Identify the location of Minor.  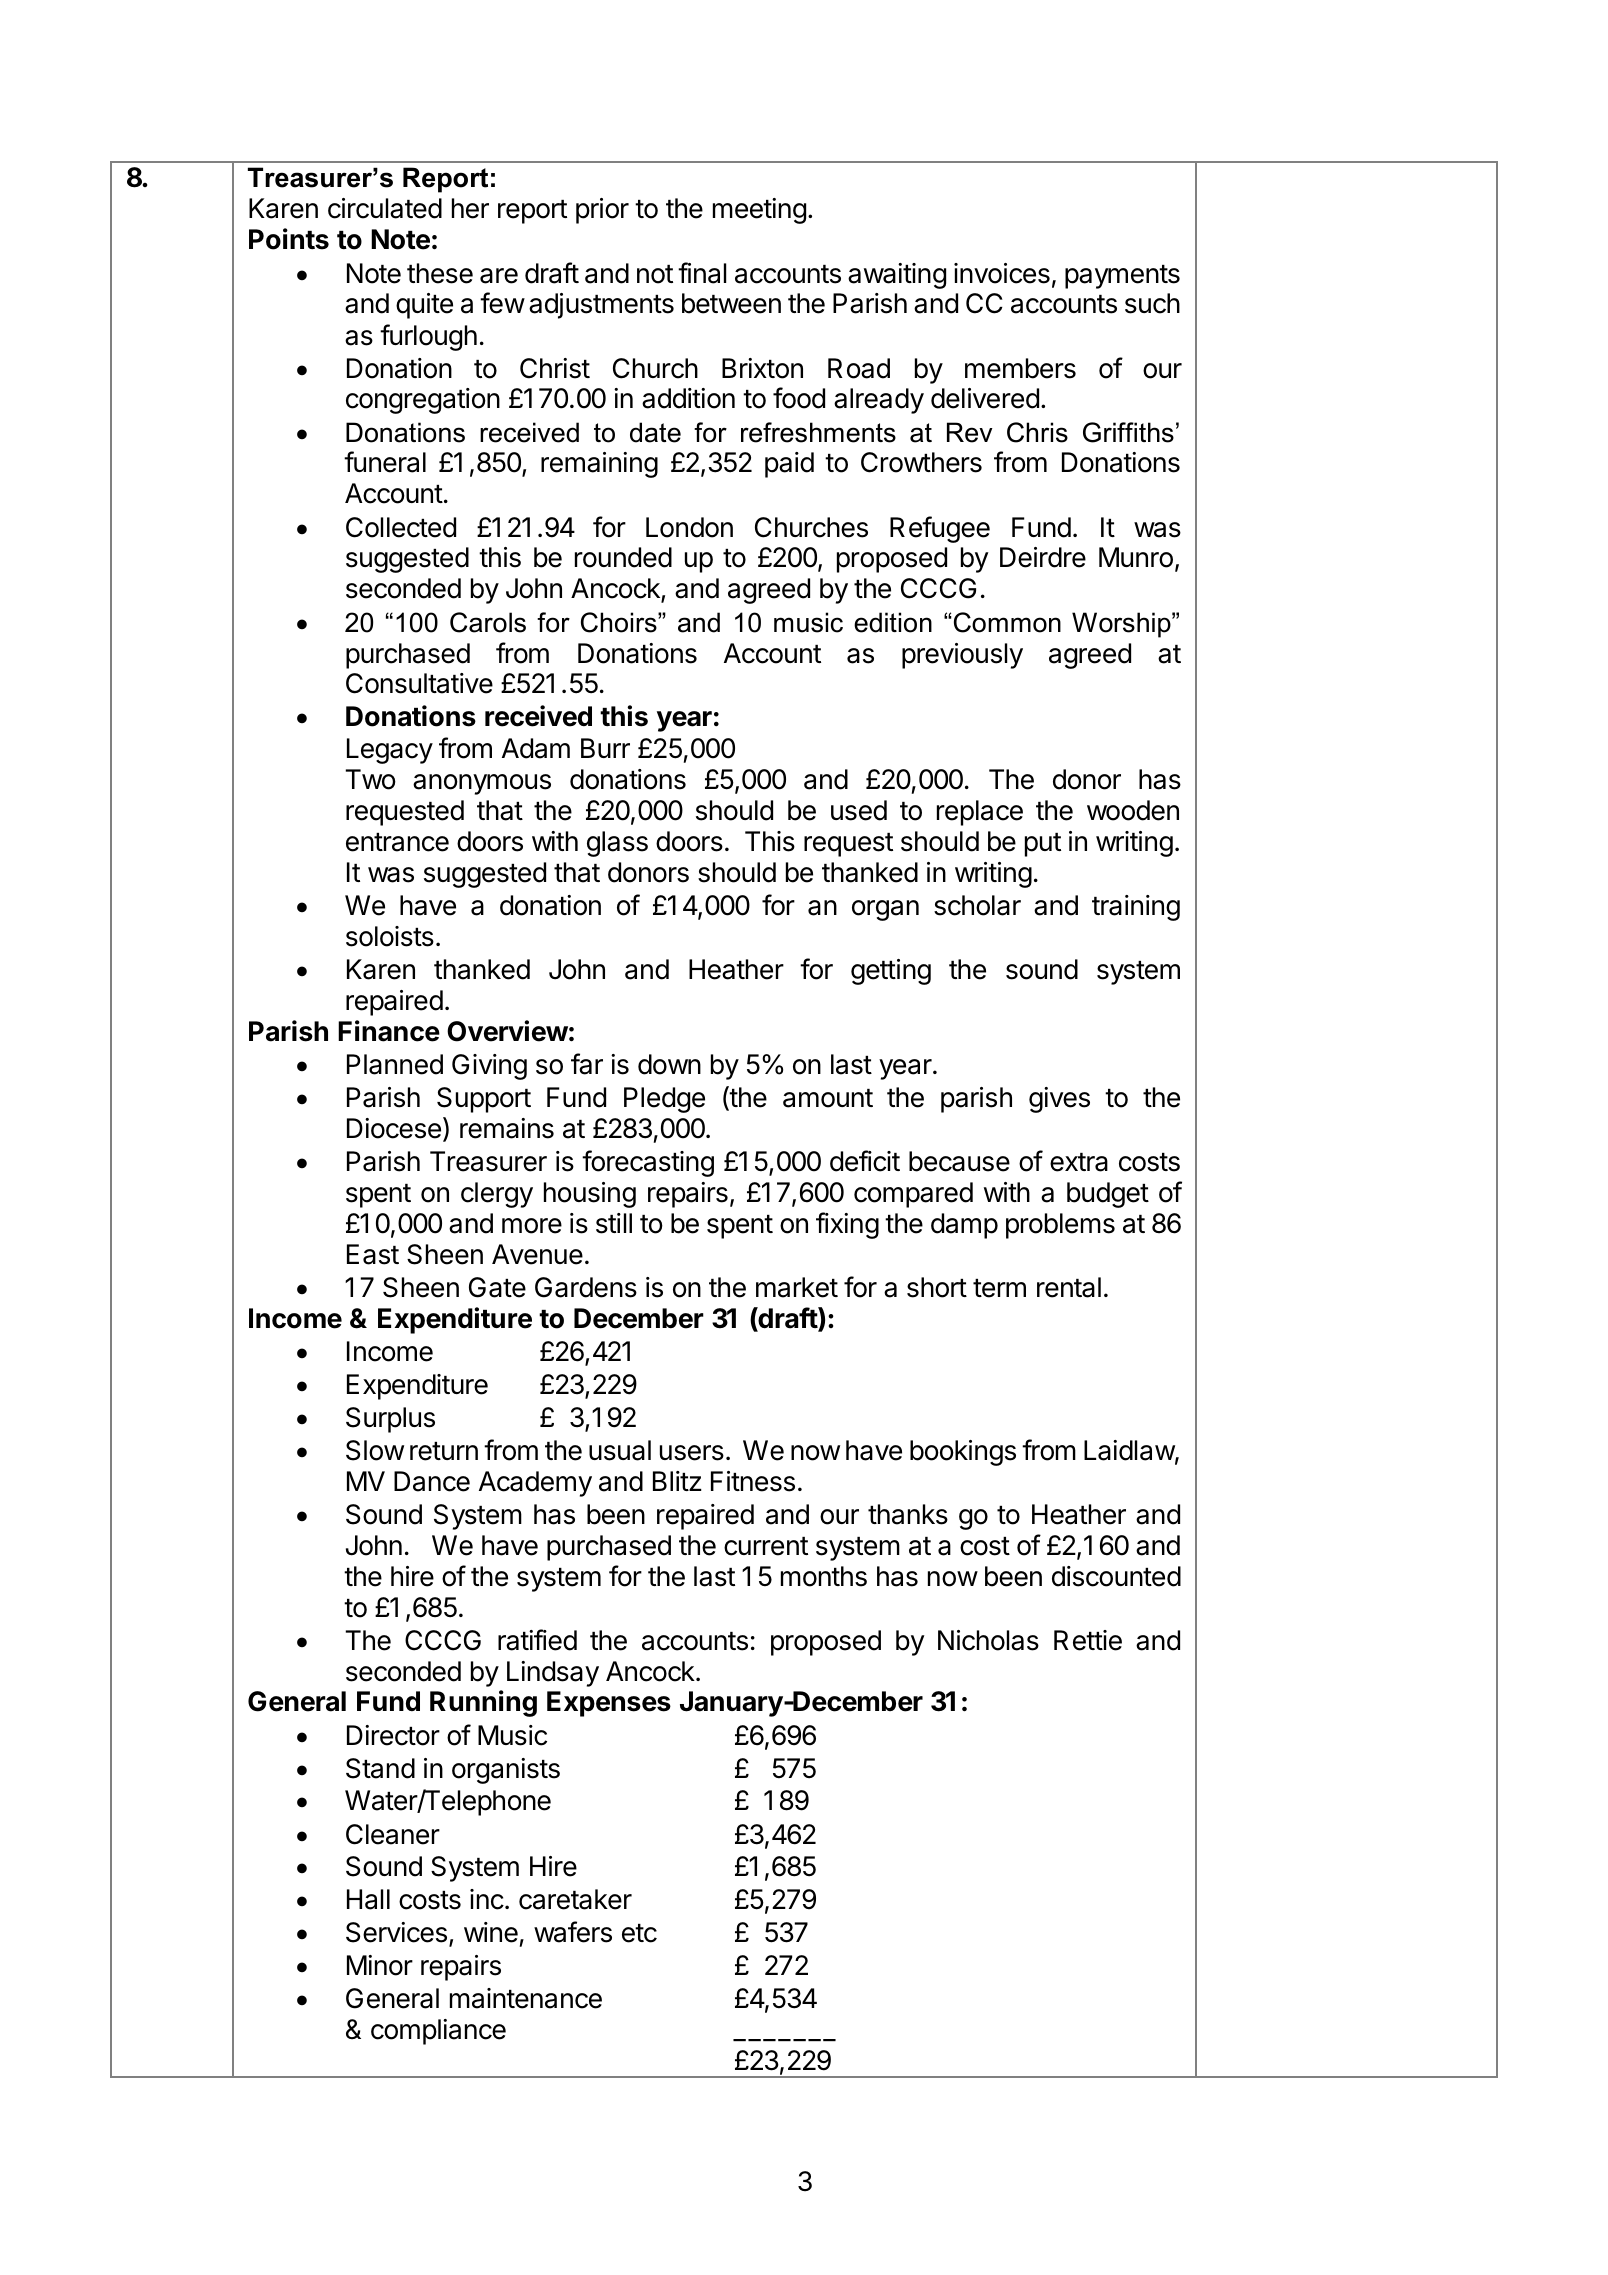
(380, 1965).
